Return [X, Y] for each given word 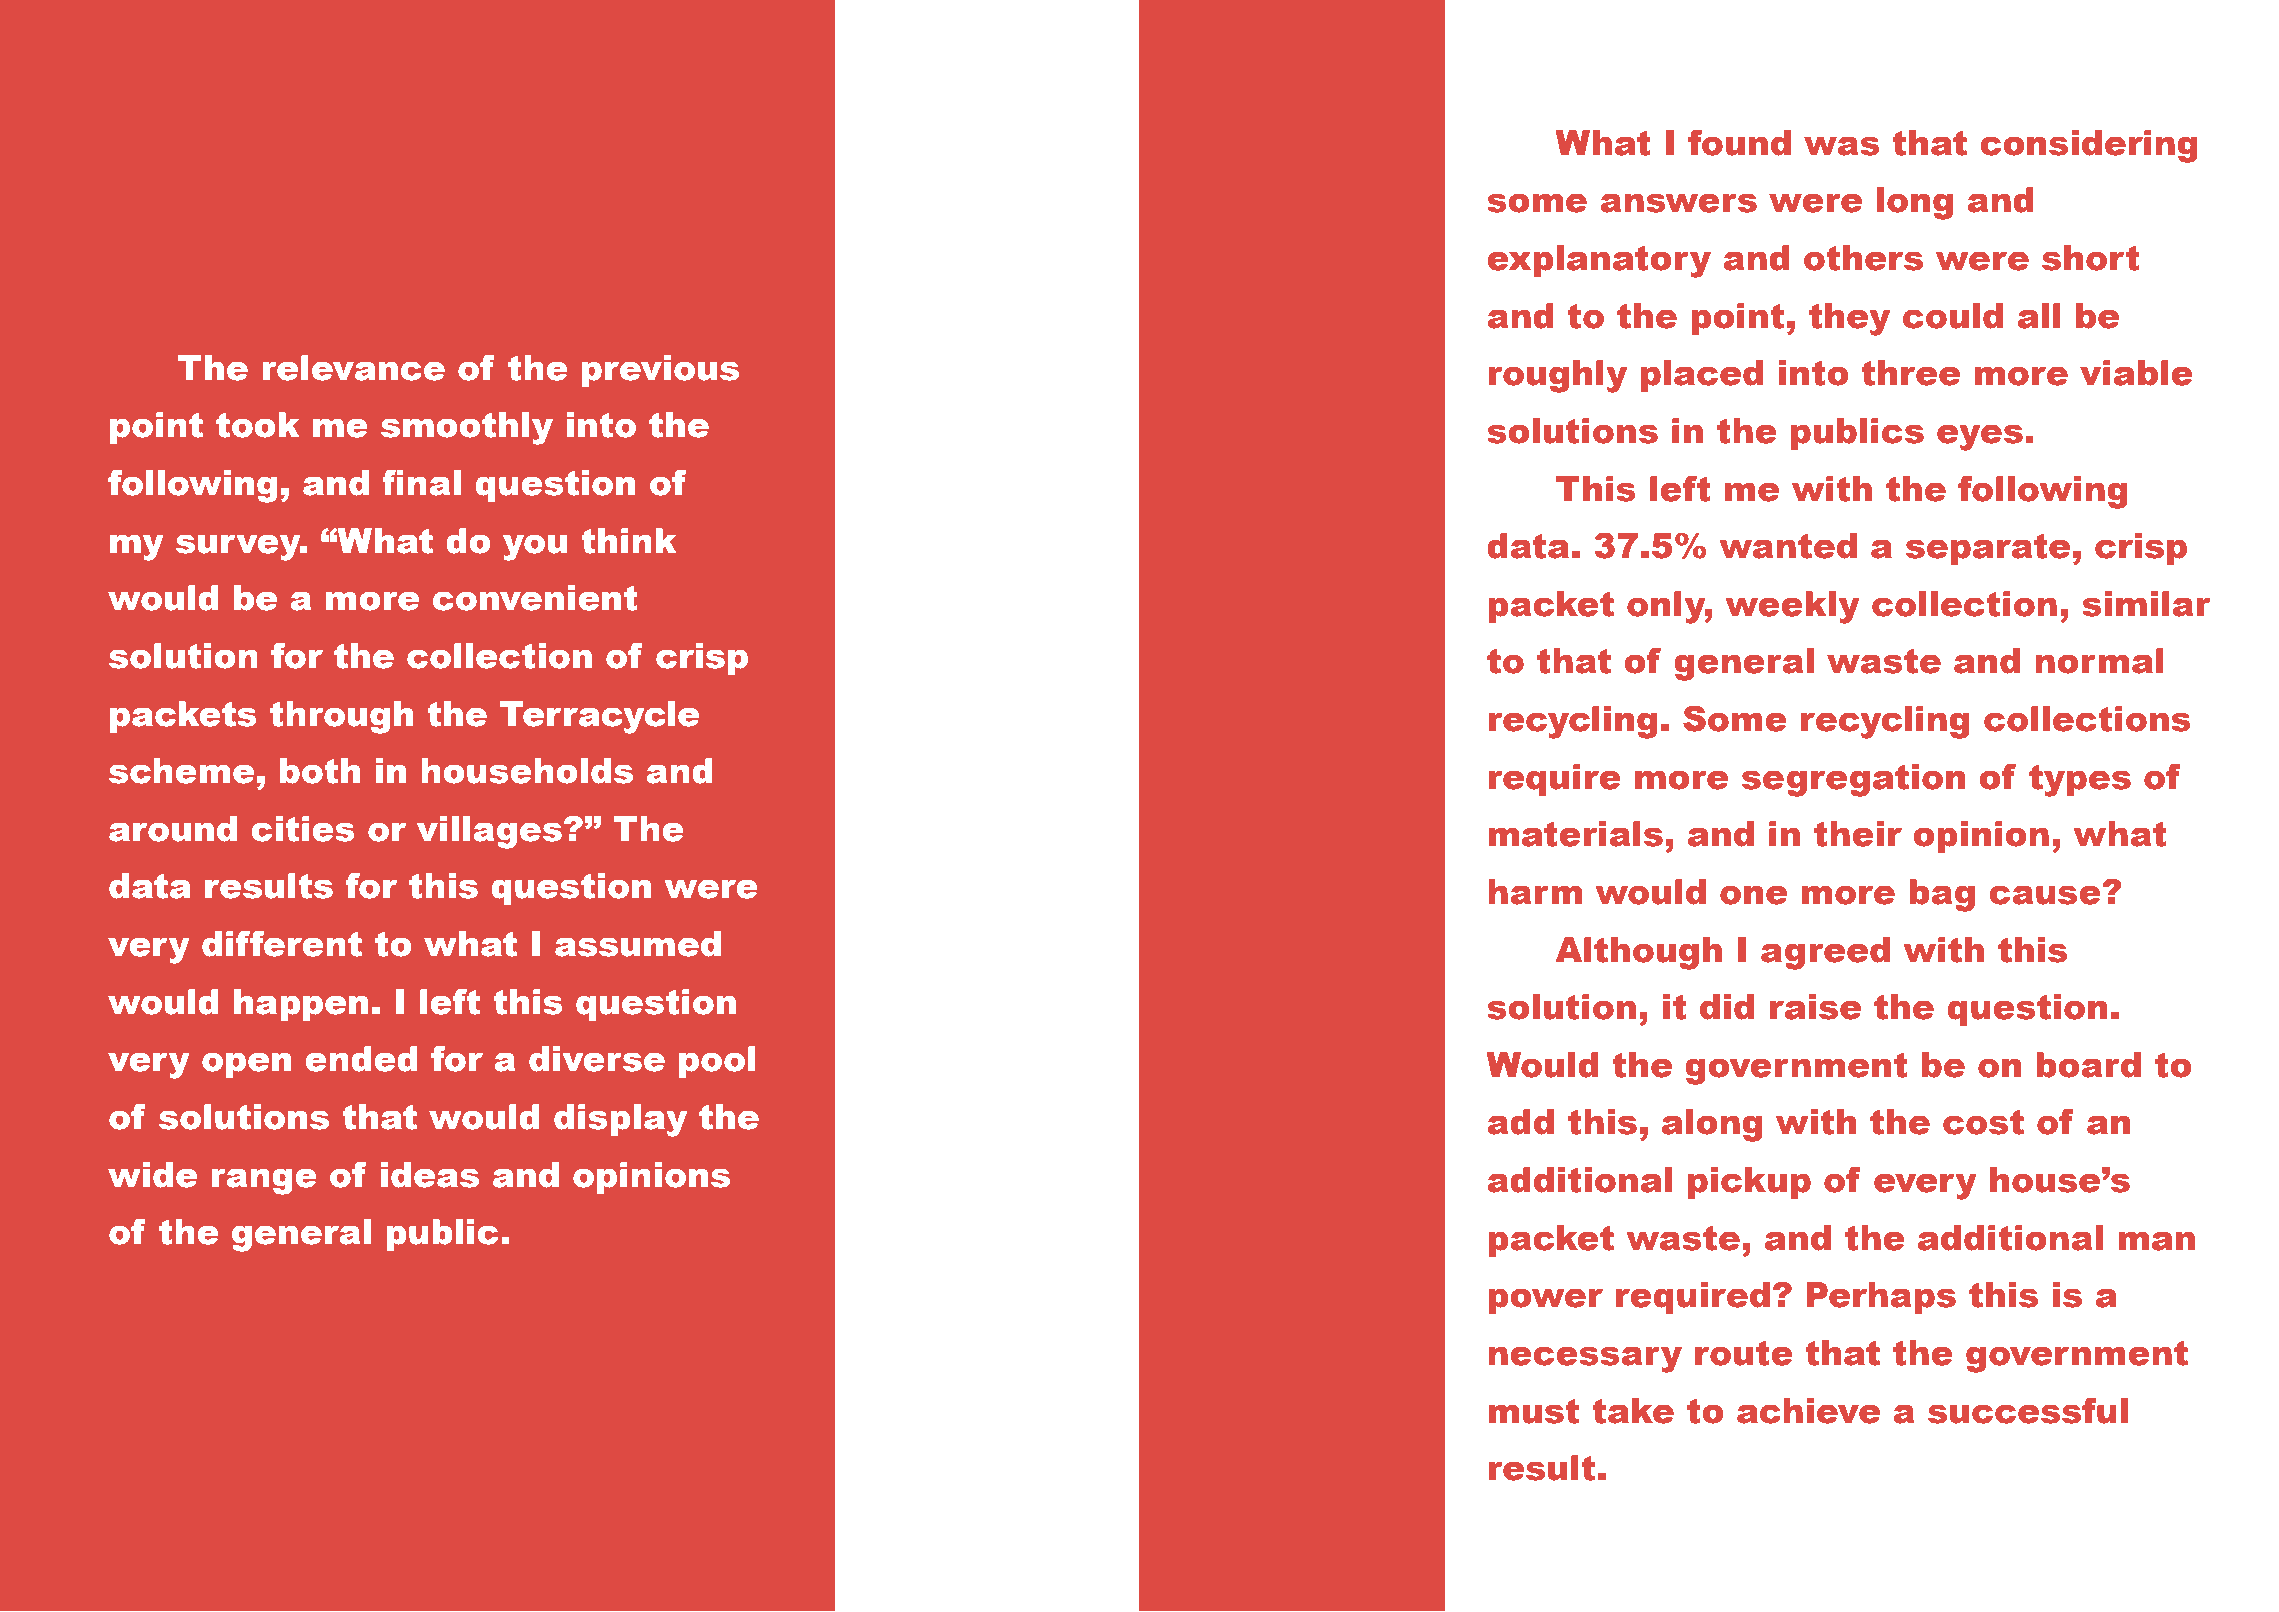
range [264, 1182]
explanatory [1599, 261]
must [1533, 1411]
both [320, 771]
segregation [1853, 780]
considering [2089, 146]
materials [1575, 834]
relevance [354, 368]
